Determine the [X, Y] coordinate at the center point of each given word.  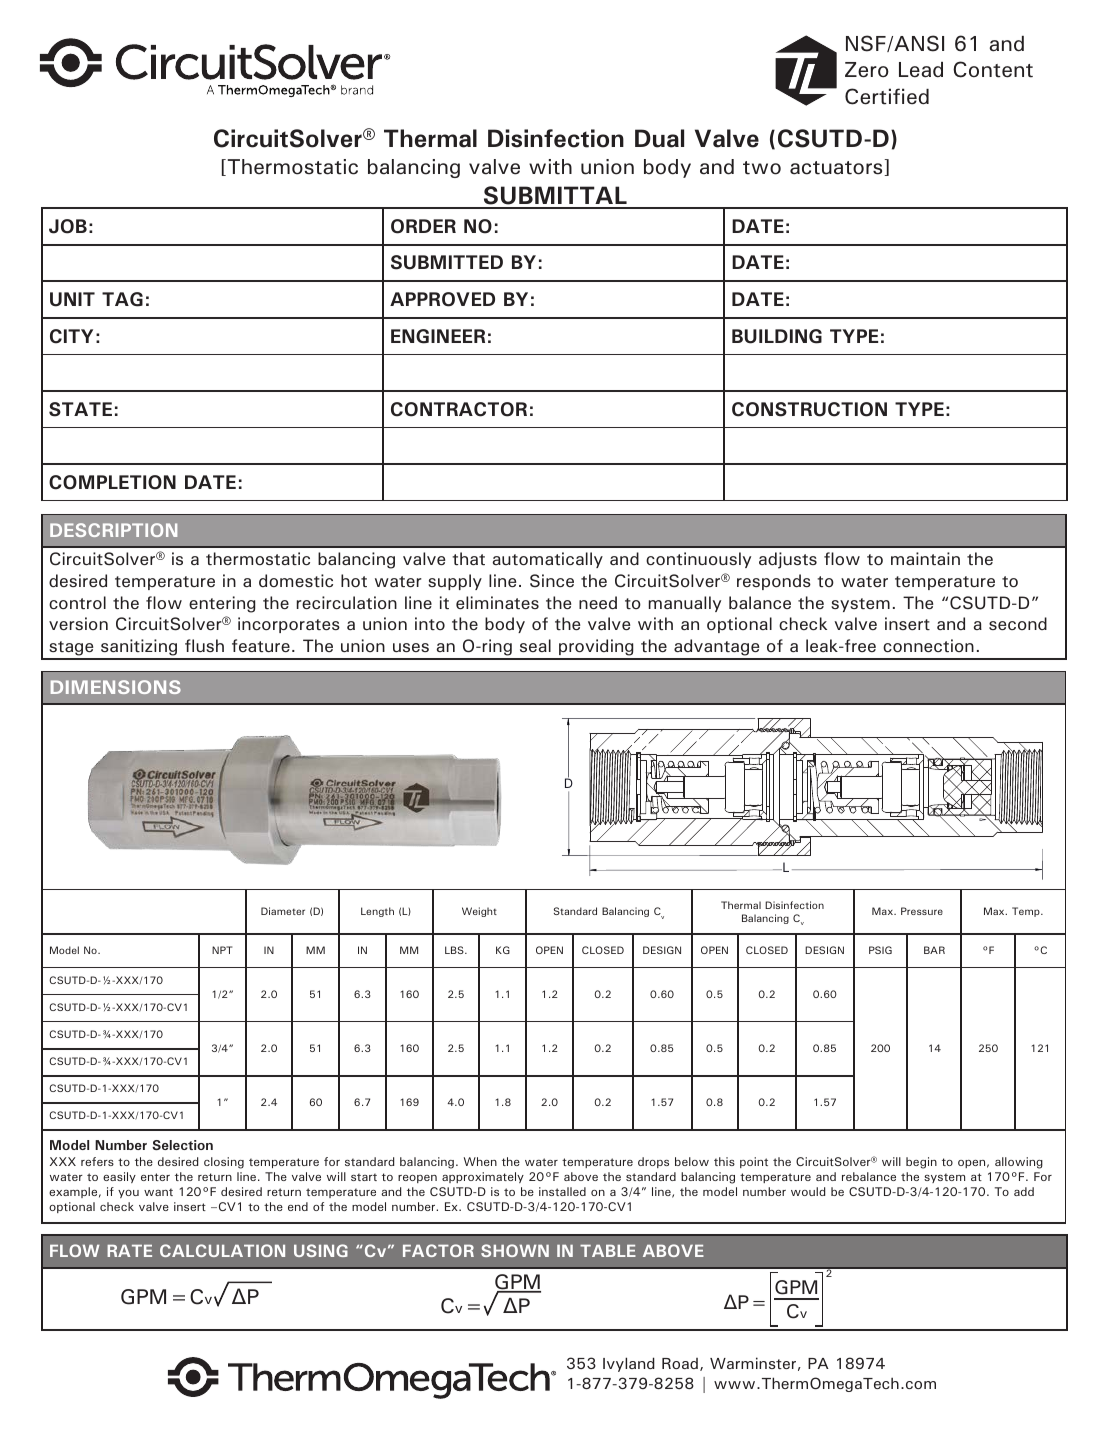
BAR [934, 950]
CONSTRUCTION [809, 409]
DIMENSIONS [116, 687]
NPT [222, 950]
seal [535, 645]
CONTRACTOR [459, 409]
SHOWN [515, 1250]
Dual [659, 138]
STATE [80, 409]
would [808, 1191]
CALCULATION [222, 1250]
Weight [479, 912]
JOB [68, 226]
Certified [887, 96]
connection [928, 645]
